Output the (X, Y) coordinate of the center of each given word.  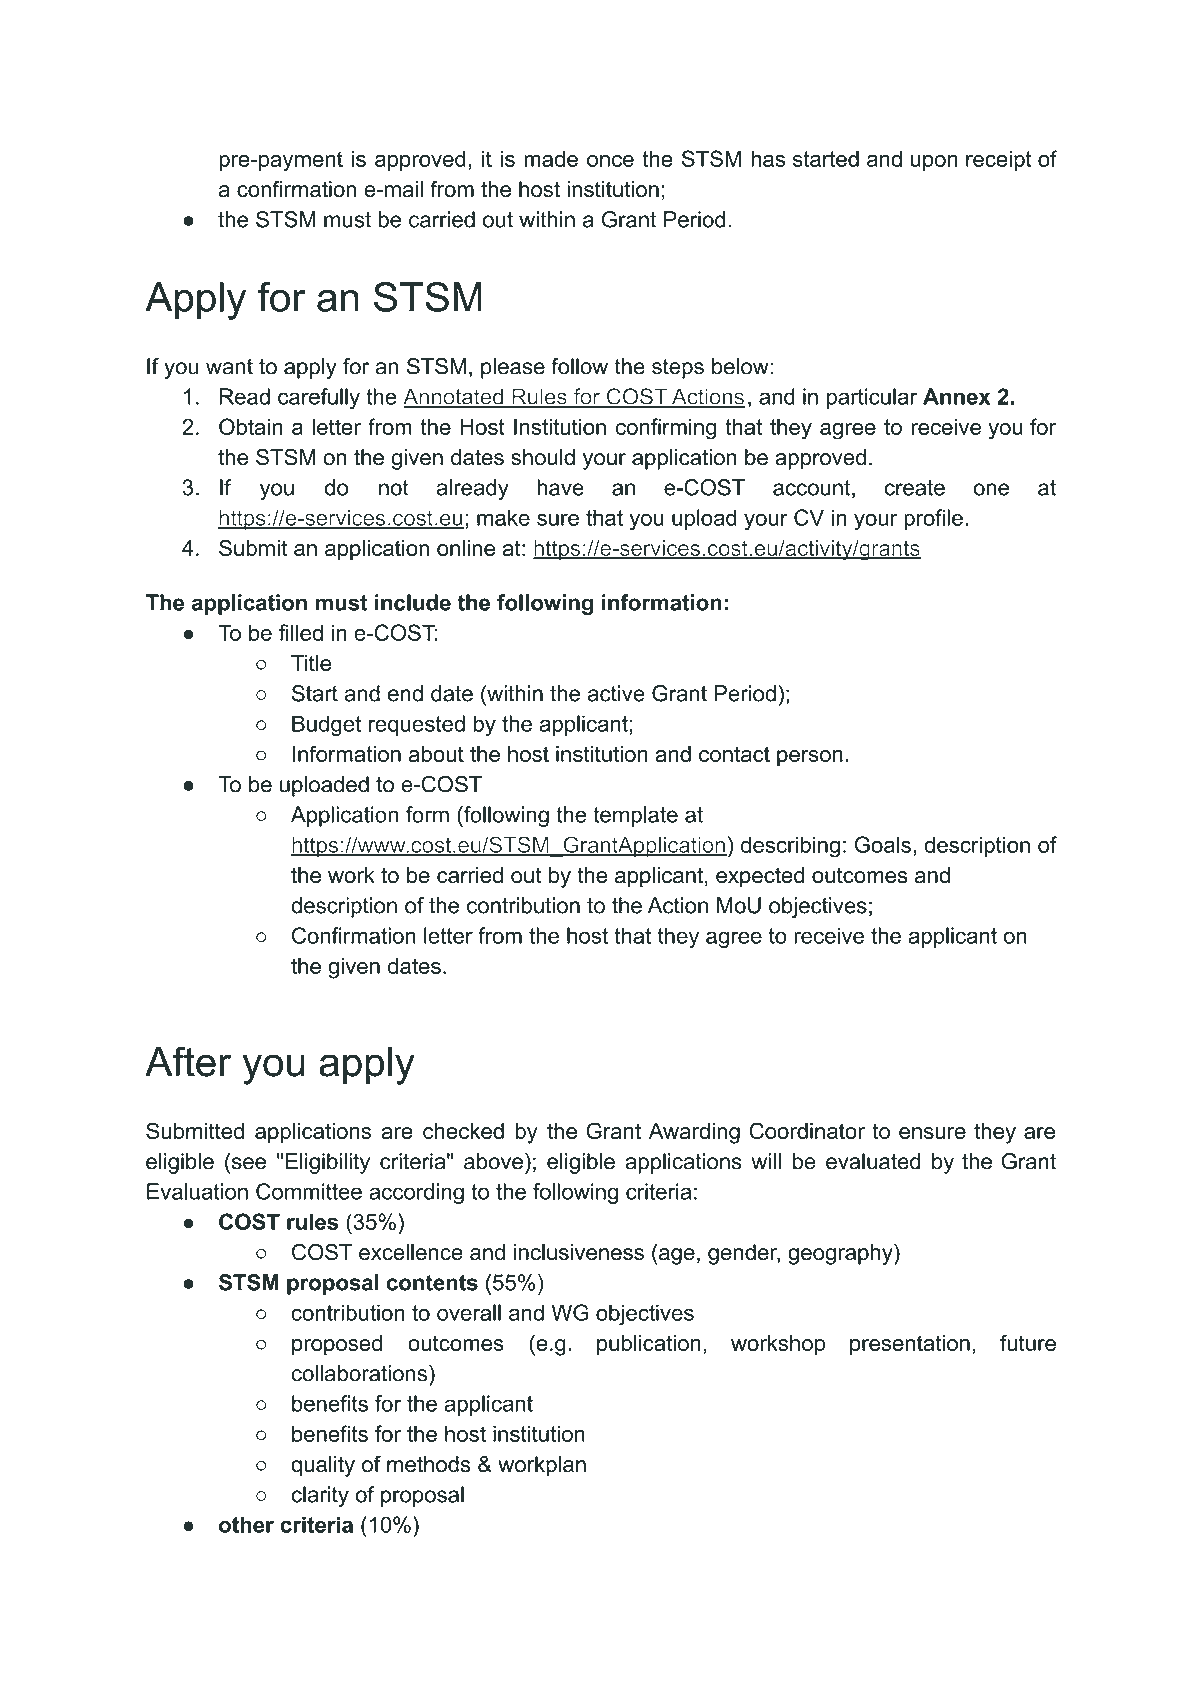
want (229, 367)
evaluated (873, 1161)
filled (301, 632)
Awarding (694, 1133)
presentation (910, 1345)
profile (933, 519)
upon (934, 163)
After (188, 1061)
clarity (320, 1496)
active (616, 693)
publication (649, 1345)
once (610, 161)
